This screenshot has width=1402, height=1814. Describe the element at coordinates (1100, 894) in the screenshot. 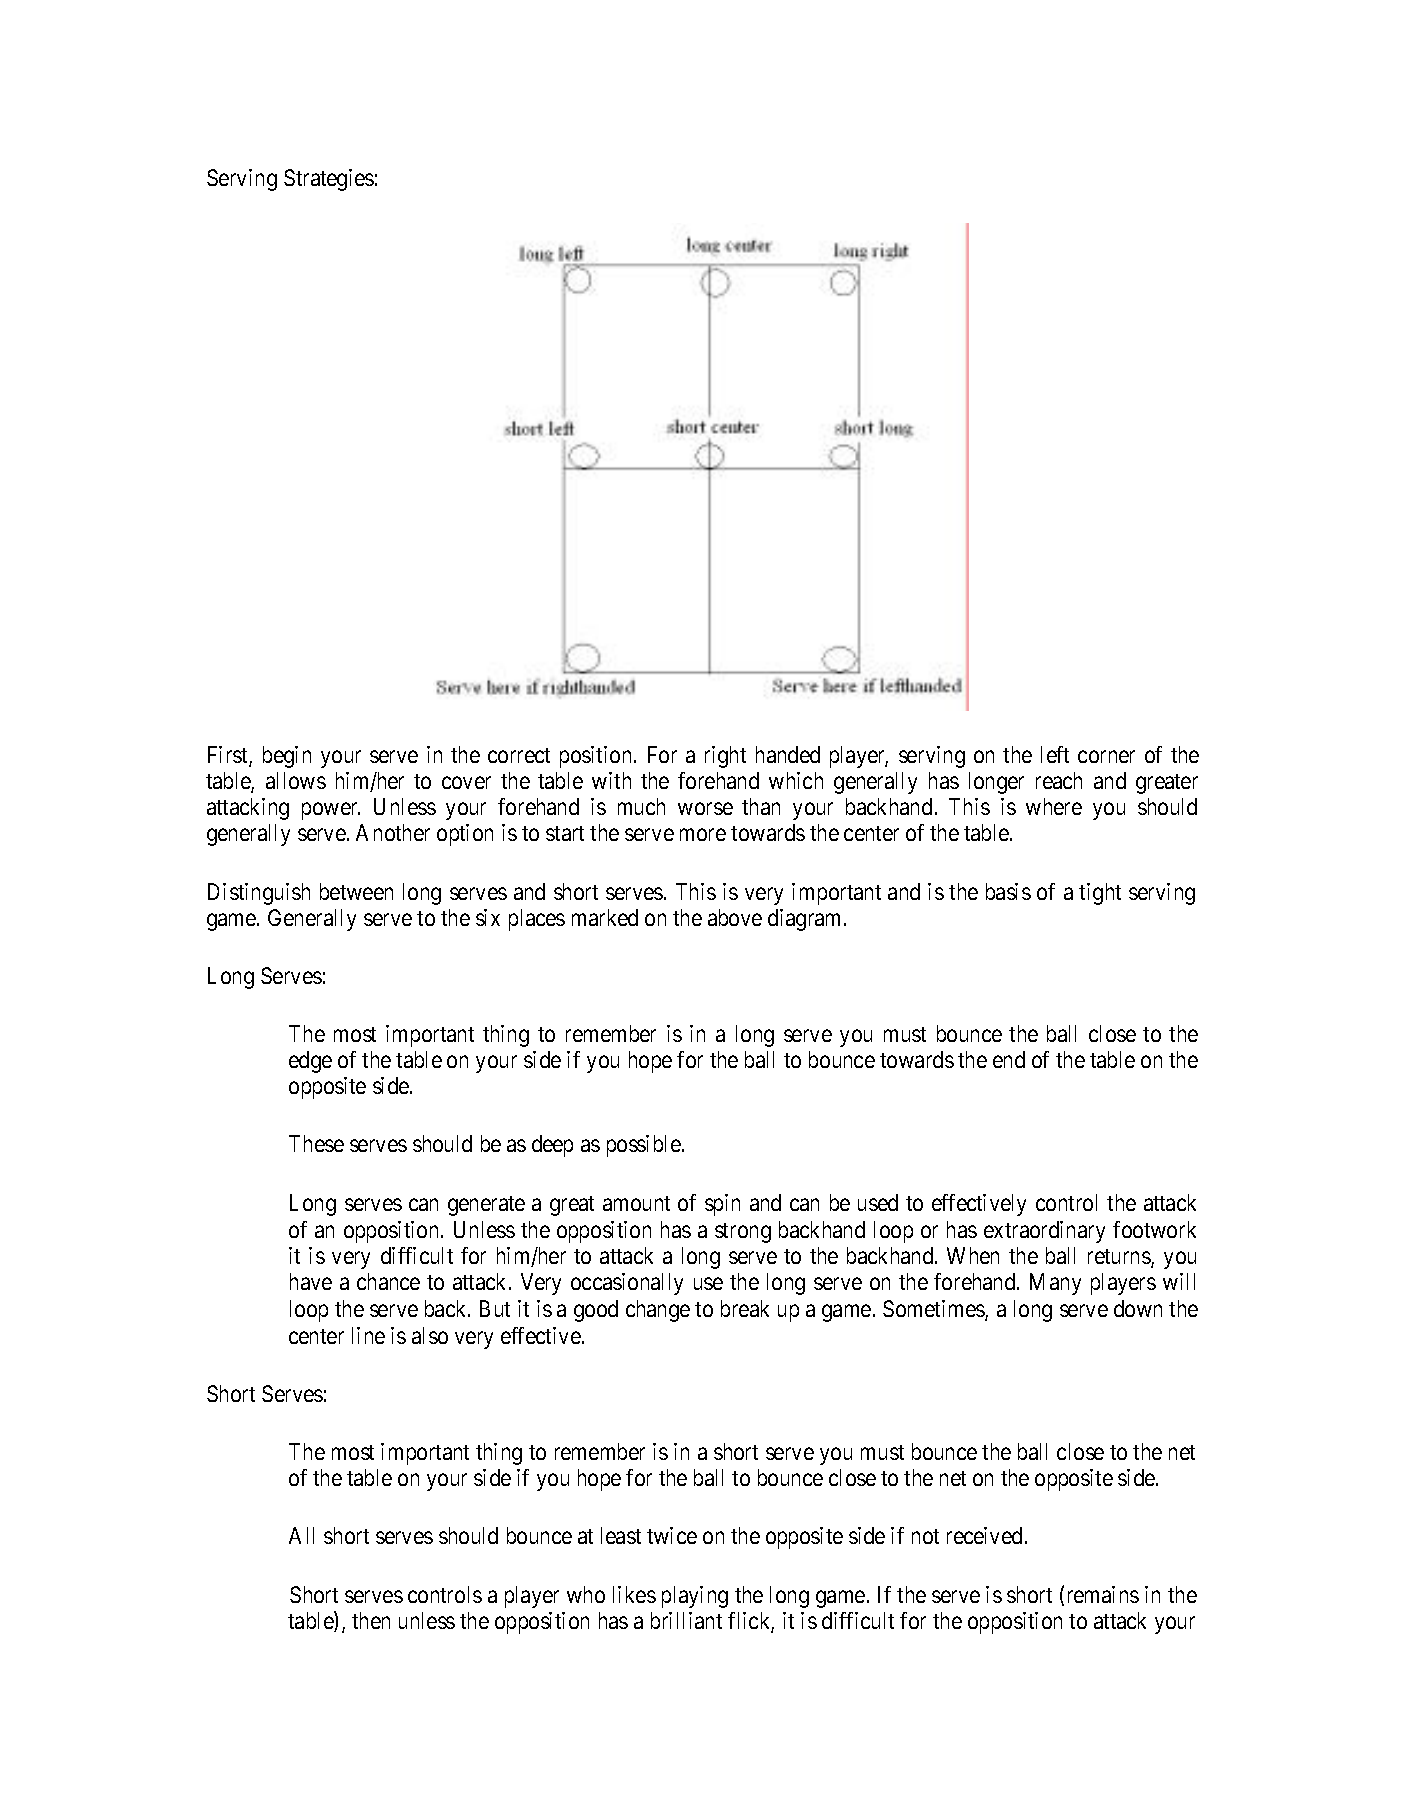

I see `tight` at that location.
